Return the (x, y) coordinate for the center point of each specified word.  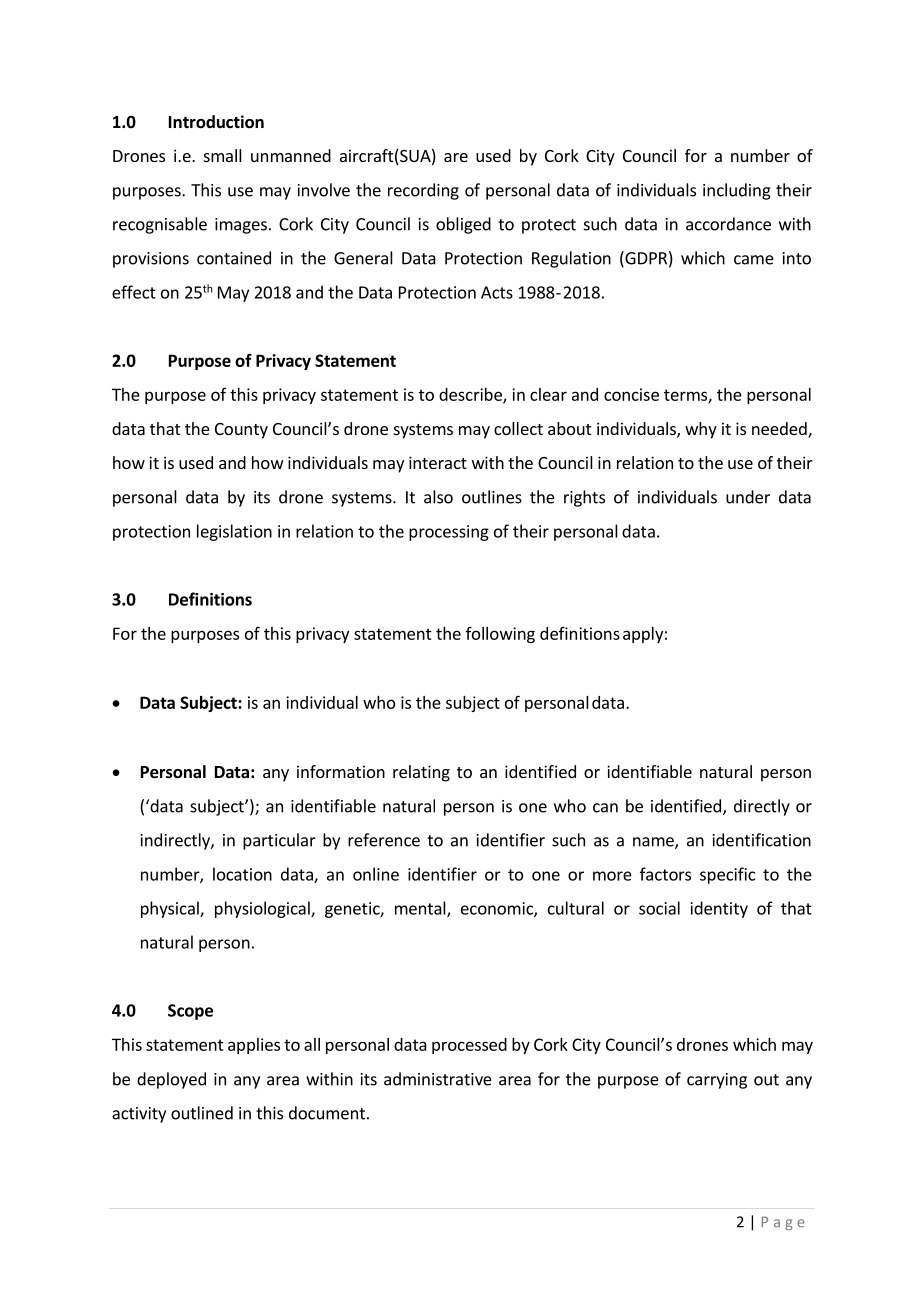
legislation (234, 532)
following (500, 635)
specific (727, 875)
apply (643, 635)
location (242, 874)
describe (471, 395)
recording (423, 191)
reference (384, 840)
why (701, 430)
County (241, 431)
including (737, 191)
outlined (202, 1113)
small (223, 155)
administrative (438, 1079)
